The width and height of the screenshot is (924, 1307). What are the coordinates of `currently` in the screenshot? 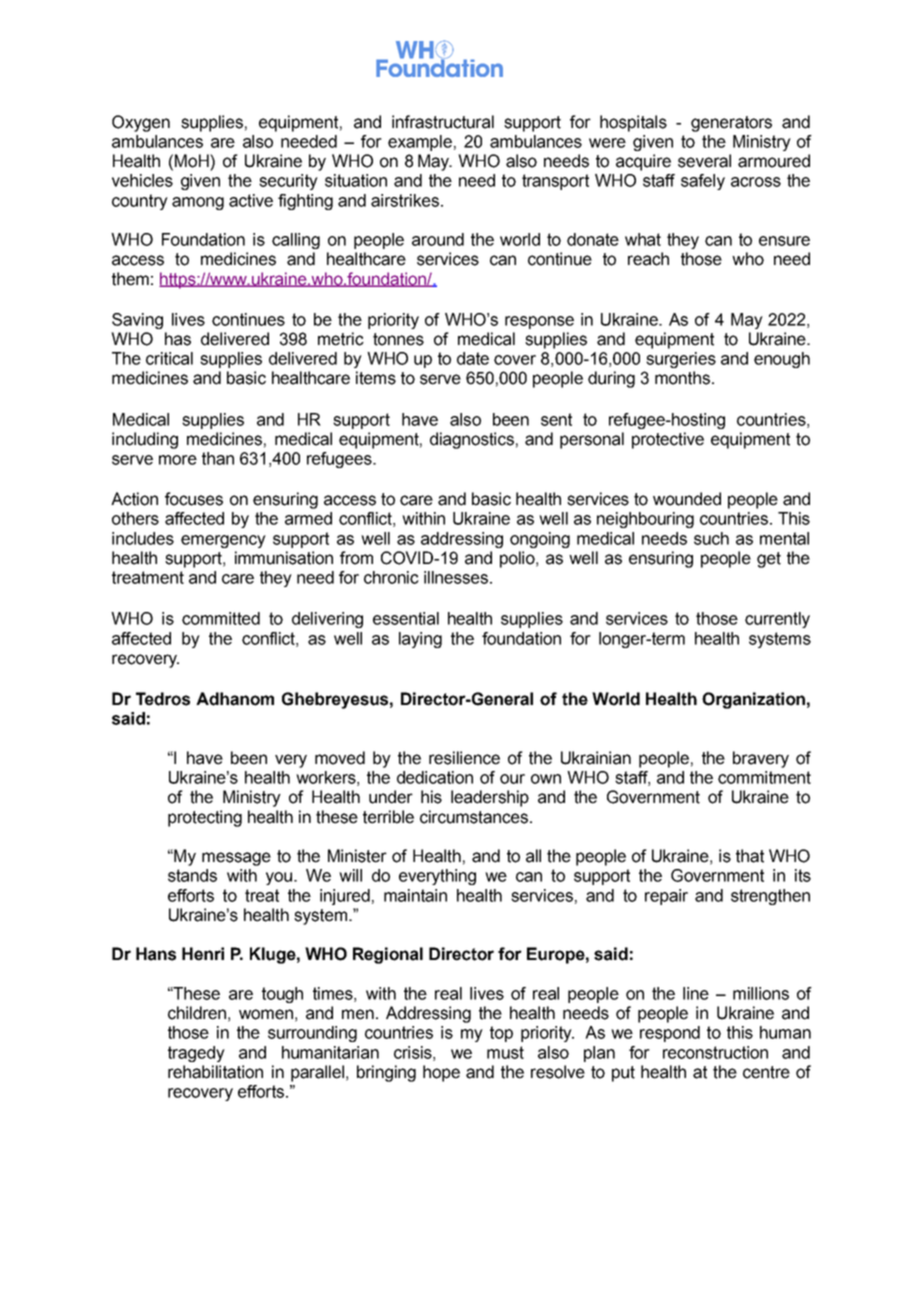 It's located at (777, 620).
